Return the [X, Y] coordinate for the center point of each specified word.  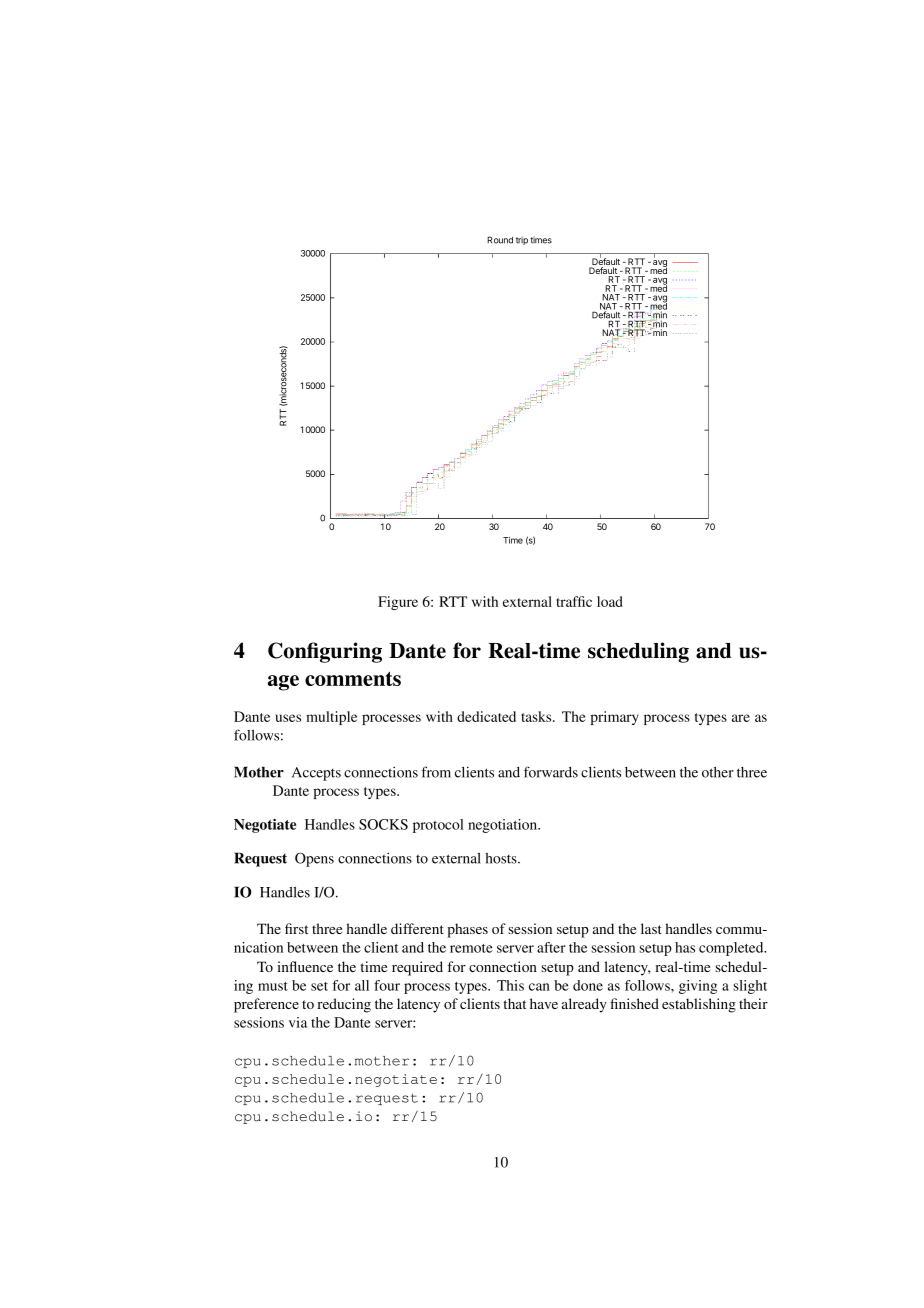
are [741, 718]
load [610, 601]
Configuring [325, 652]
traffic [574, 601]
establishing [699, 1005]
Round [500, 240]
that [514, 1003]
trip [522, 240]
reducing [344, 1005]
